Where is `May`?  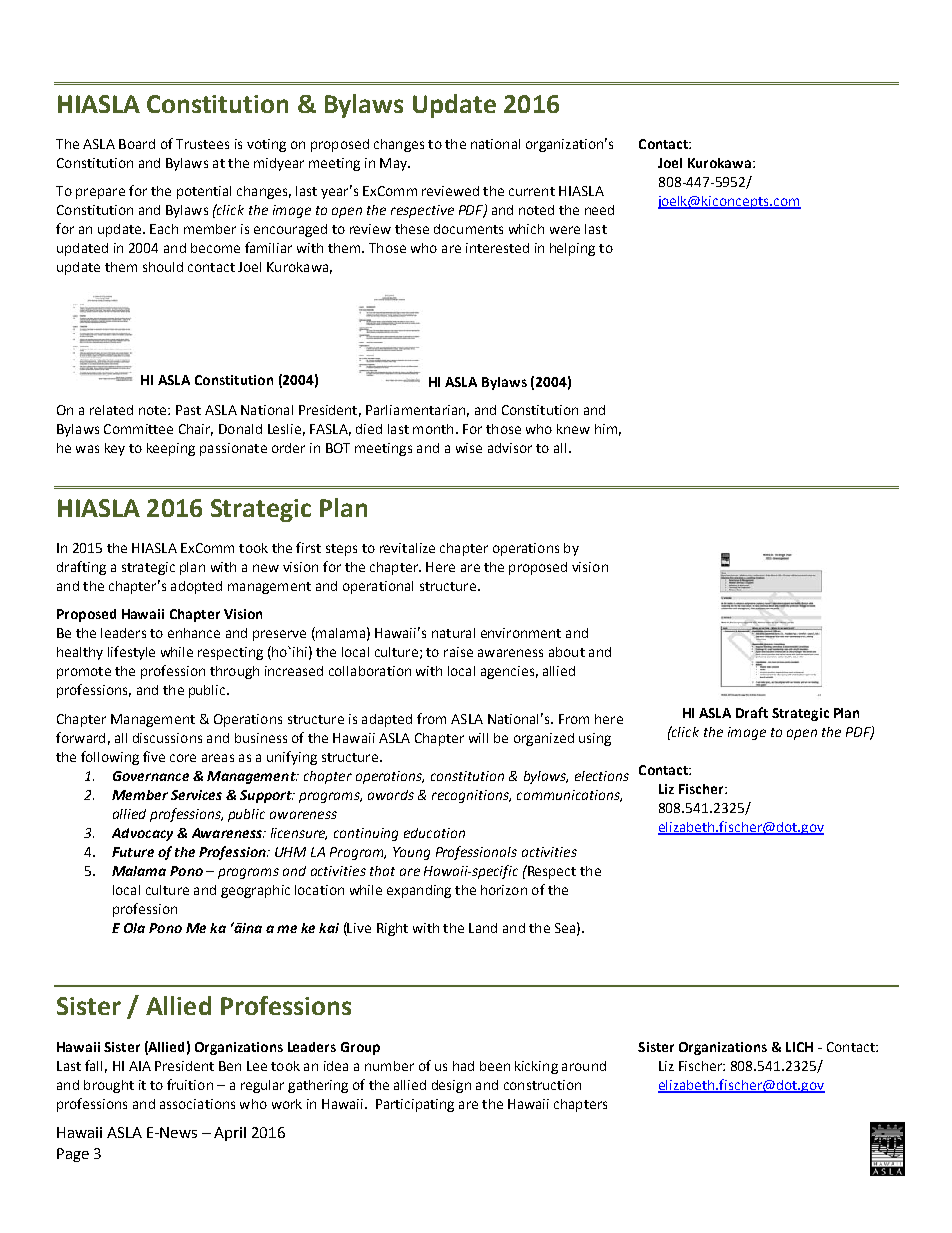 May is located at coordinates (394, 164).
